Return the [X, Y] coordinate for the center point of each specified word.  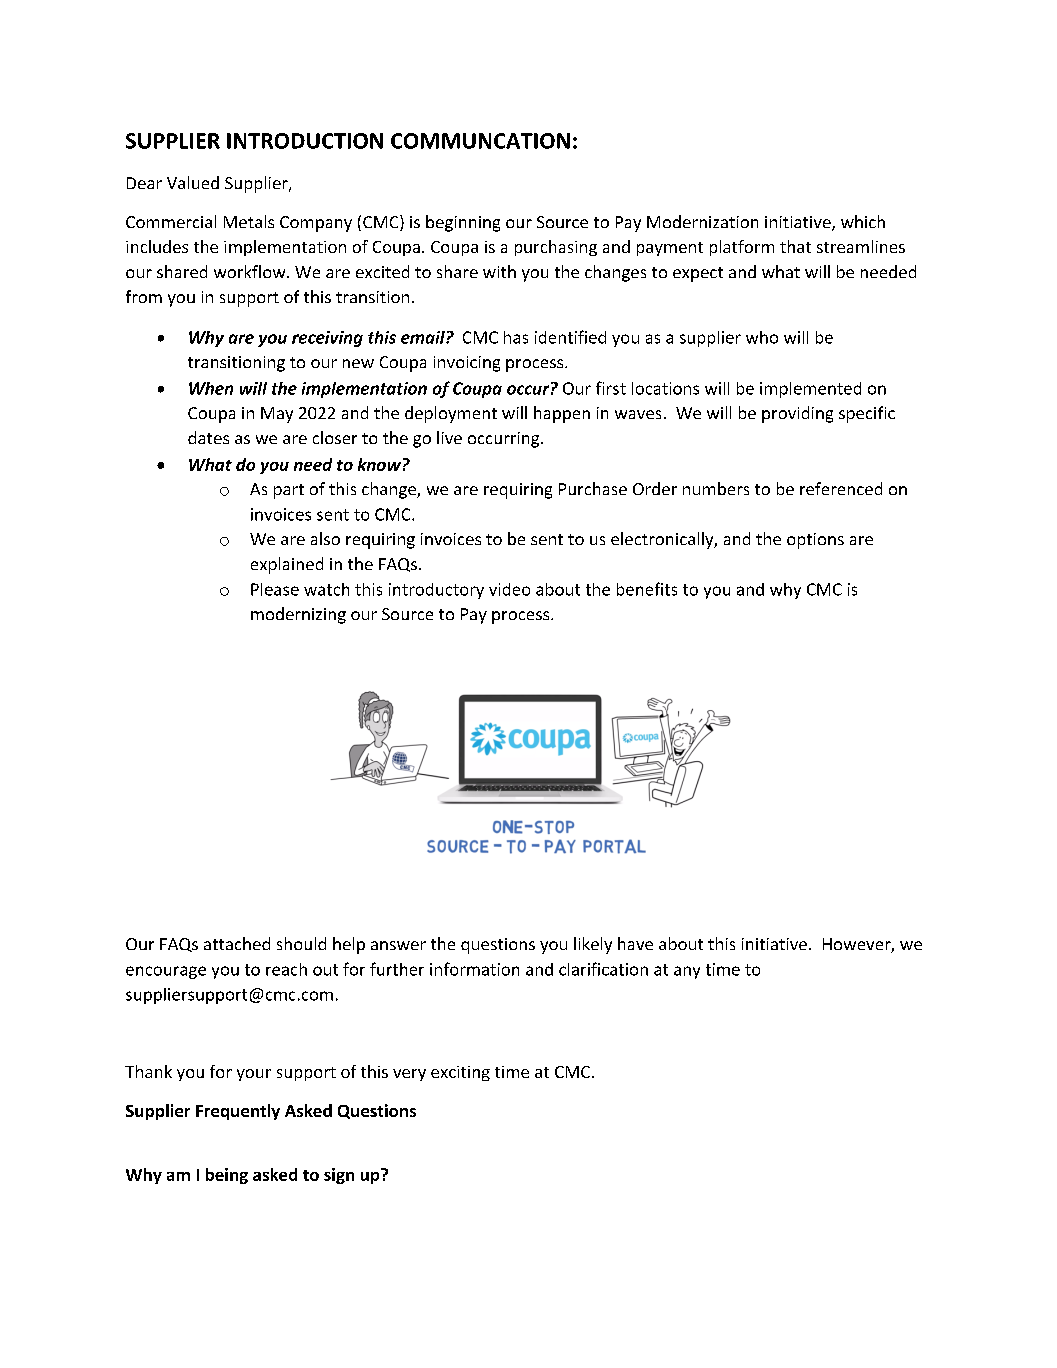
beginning [463, 223]
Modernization [702, 221]
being [227, 1176]
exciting [460, 1073]
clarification [603, 969]
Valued [193, 182]
